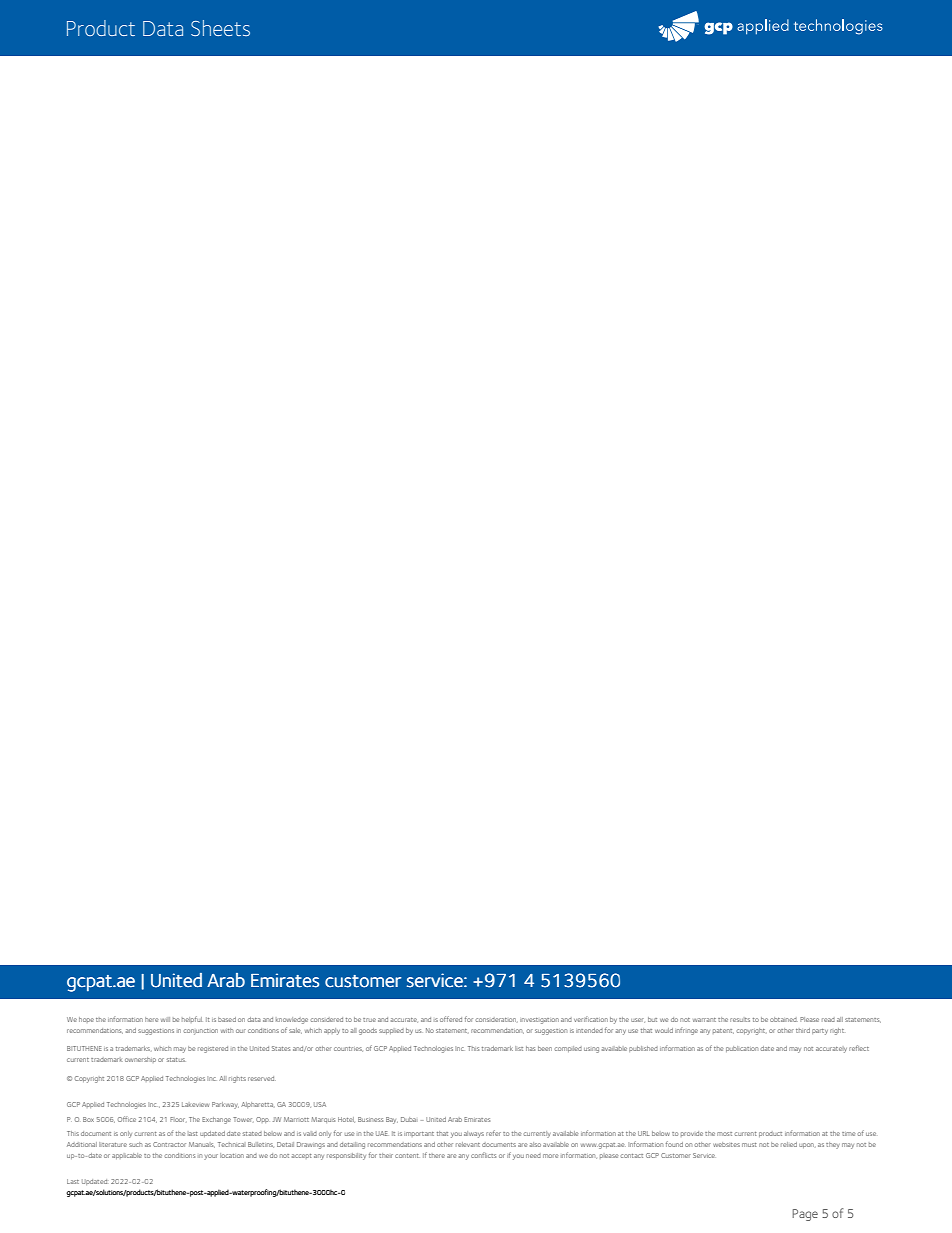 This image has height=1233, width=952. What do you see at coordinates (740, 1019) in the image?
I see `results` at bounding box center [740, 1019].
